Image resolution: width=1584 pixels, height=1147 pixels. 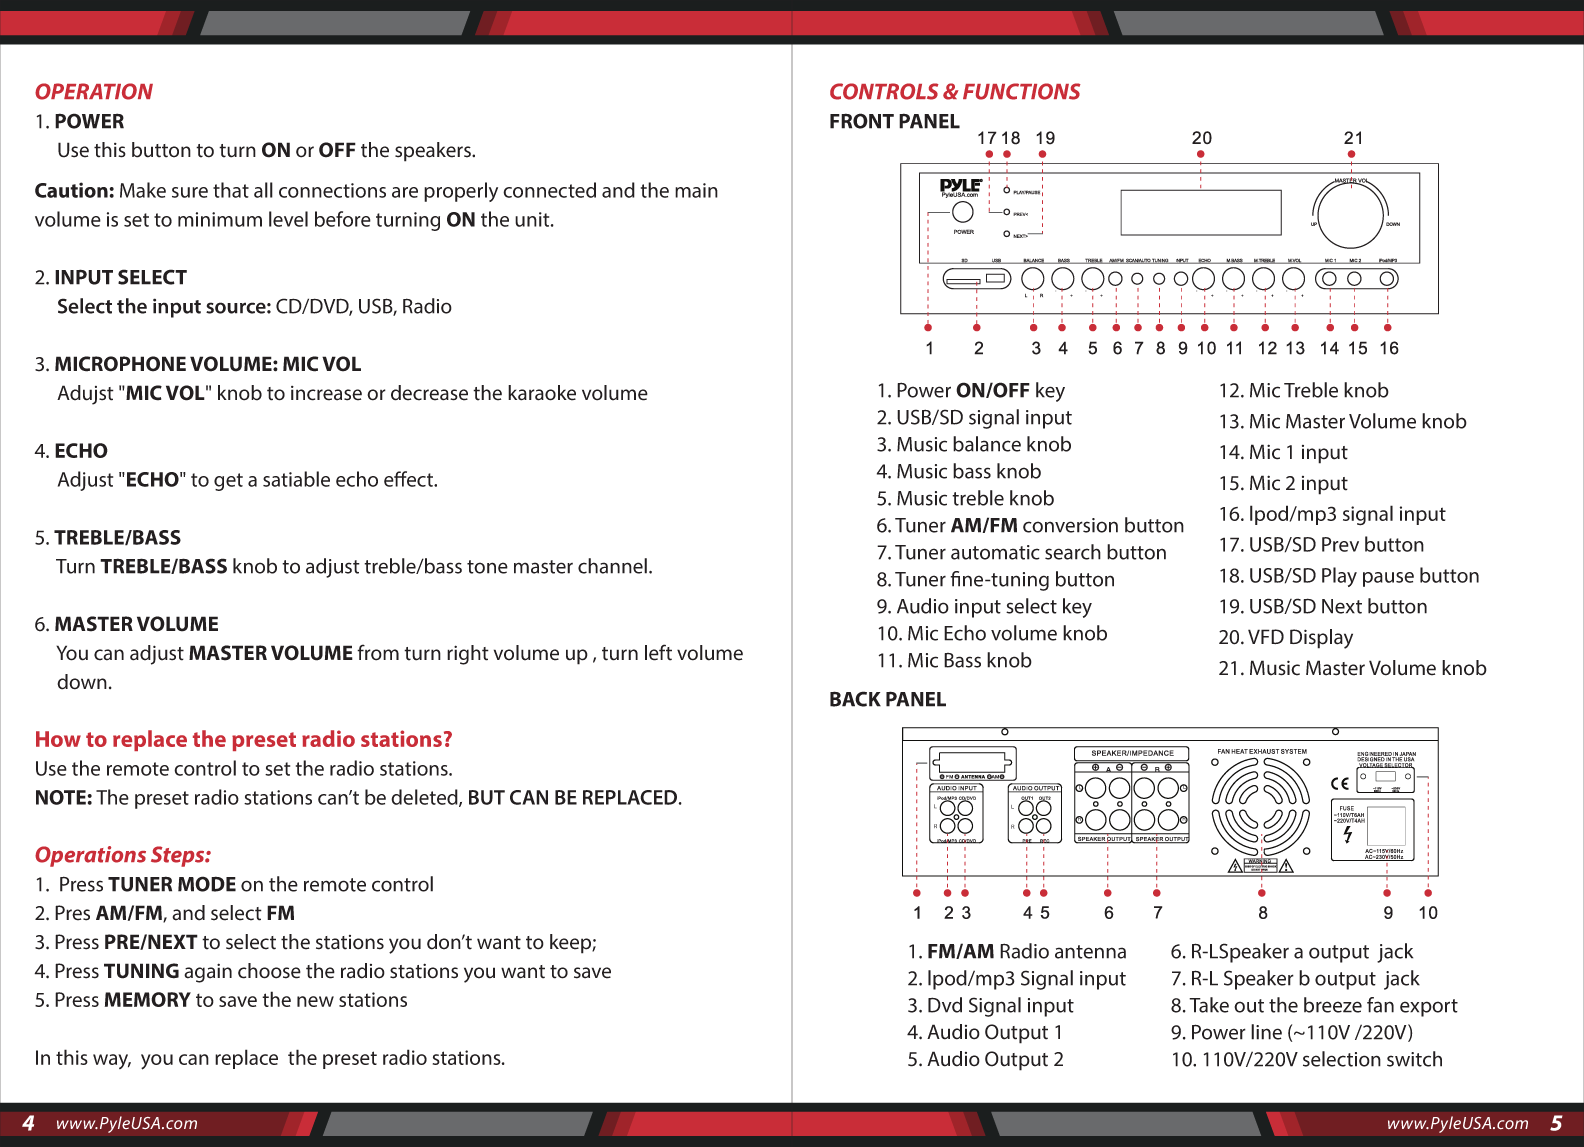 I want to click on Prev, so click(x=1340, y=544).
